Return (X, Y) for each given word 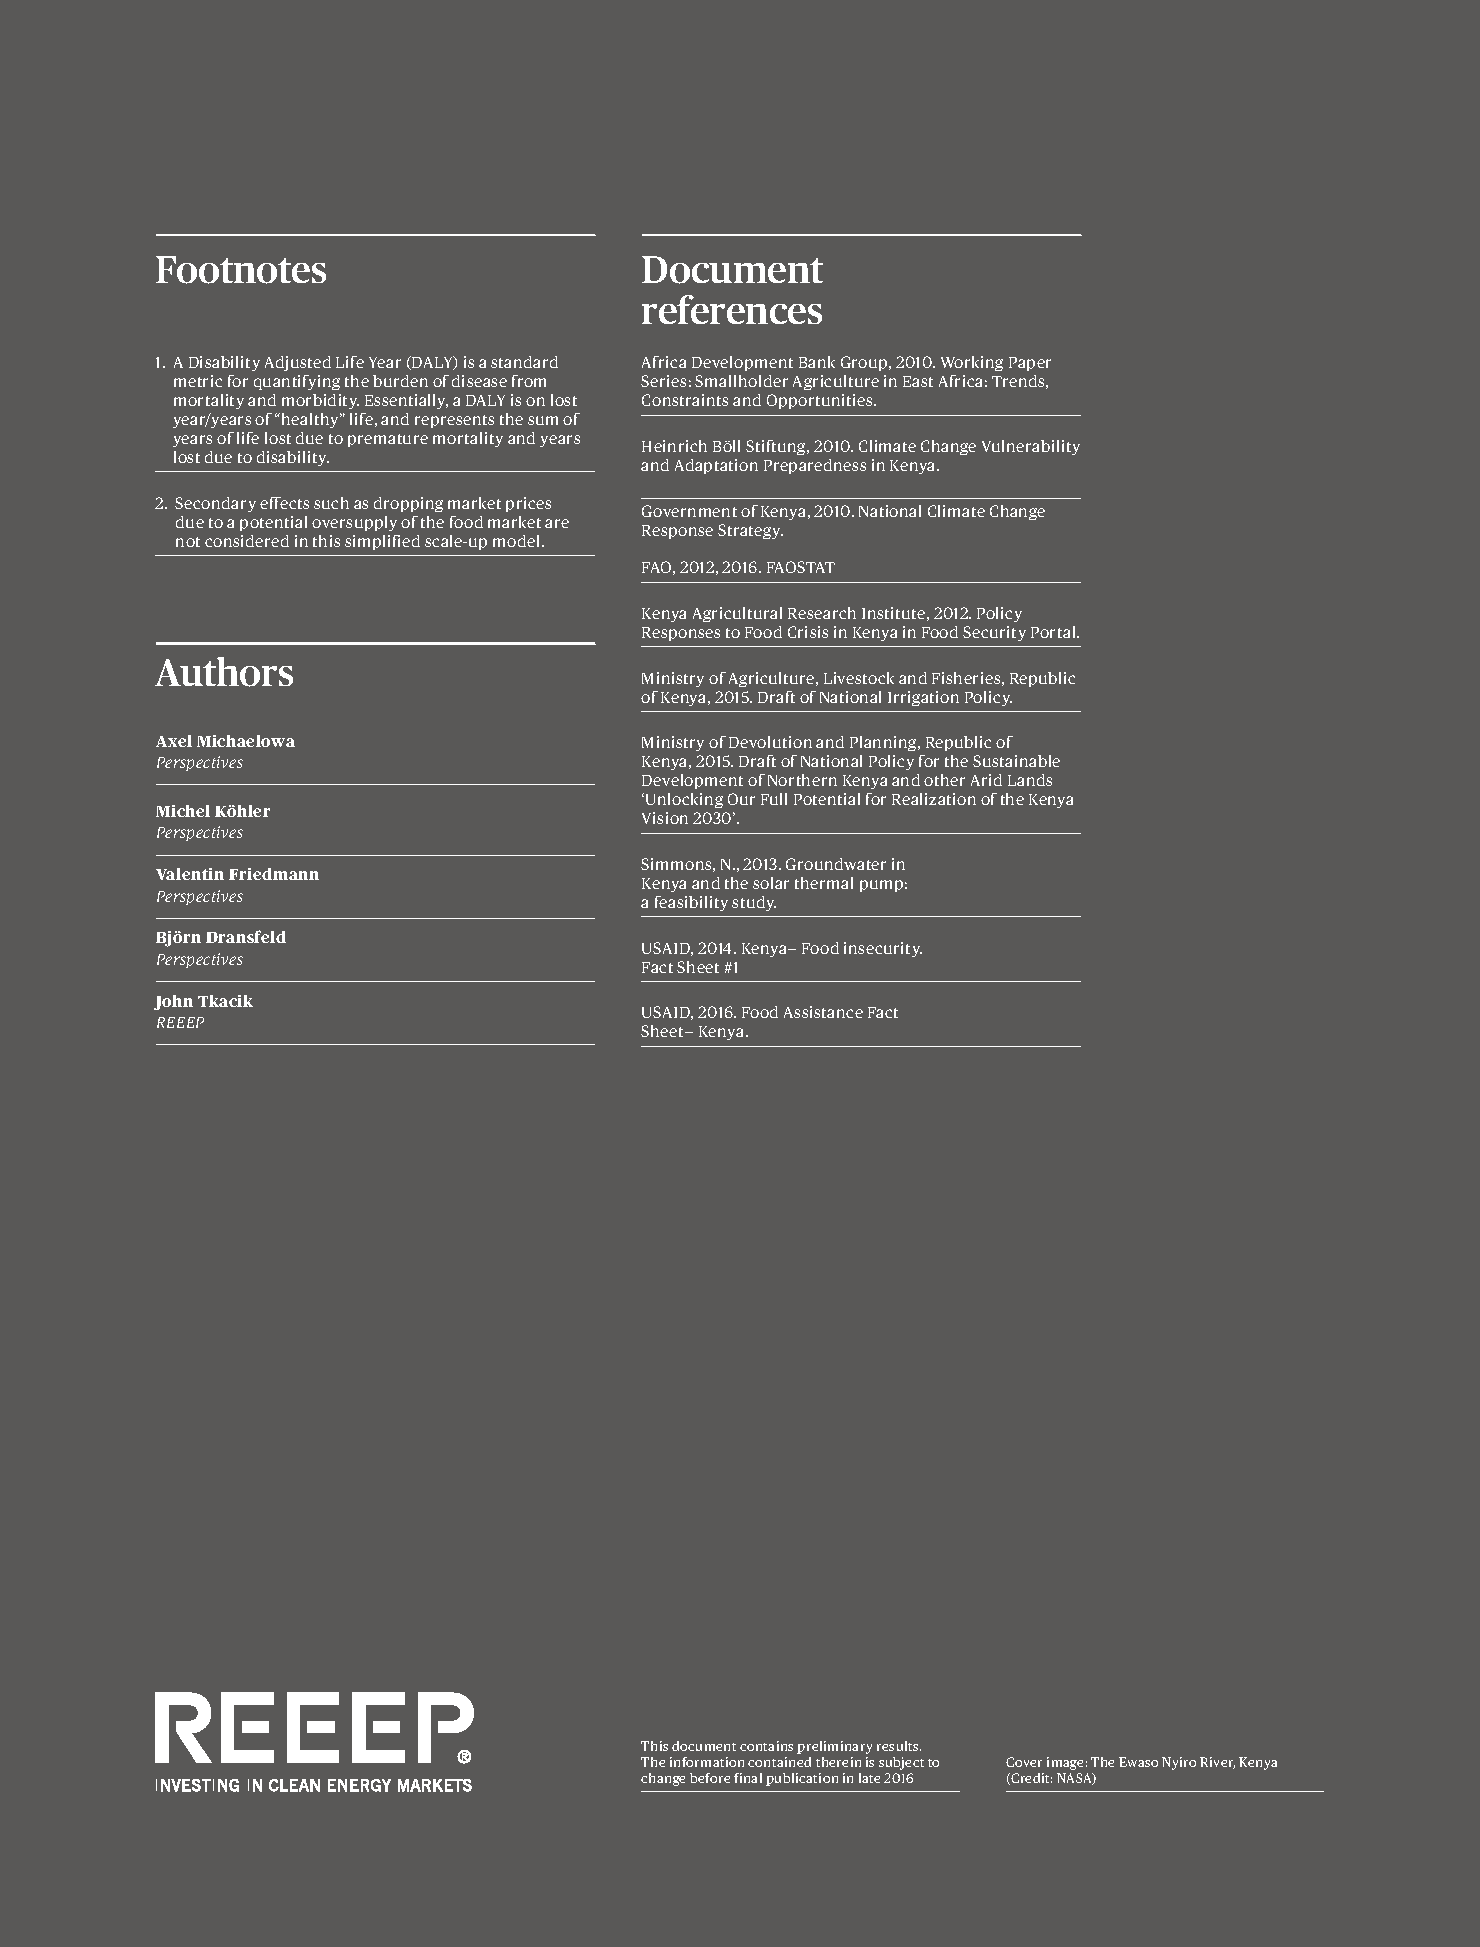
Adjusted (298, 363)
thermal (824, 883)
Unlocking (684, 800)
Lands (1030, 780)
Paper (1030, 364)
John (173, 1002)
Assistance (823, 1012)
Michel (183, 811)
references (732, 309)
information (707, 1762)
